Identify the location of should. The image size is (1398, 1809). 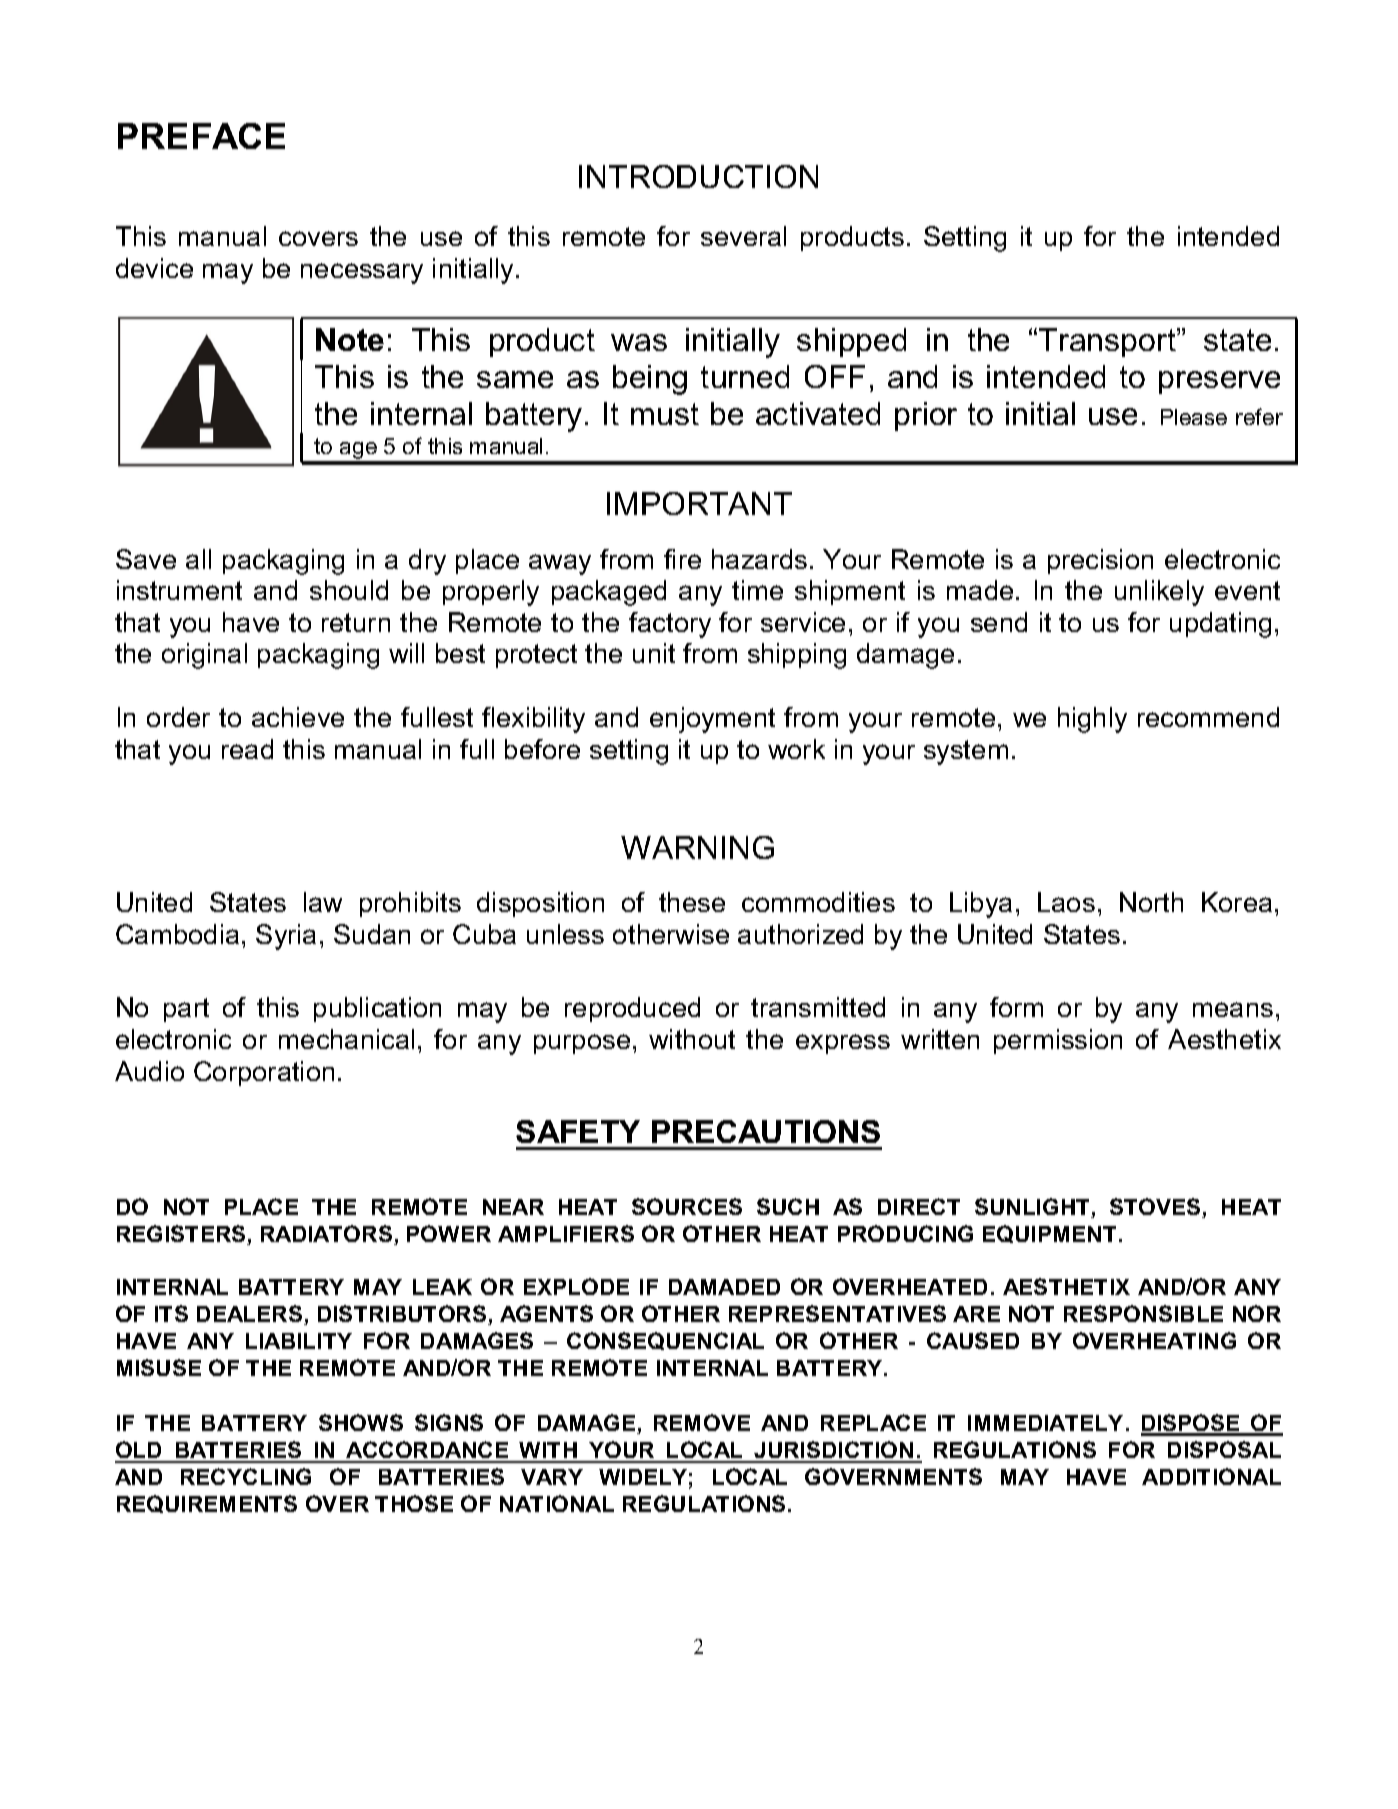
(349, 590).
